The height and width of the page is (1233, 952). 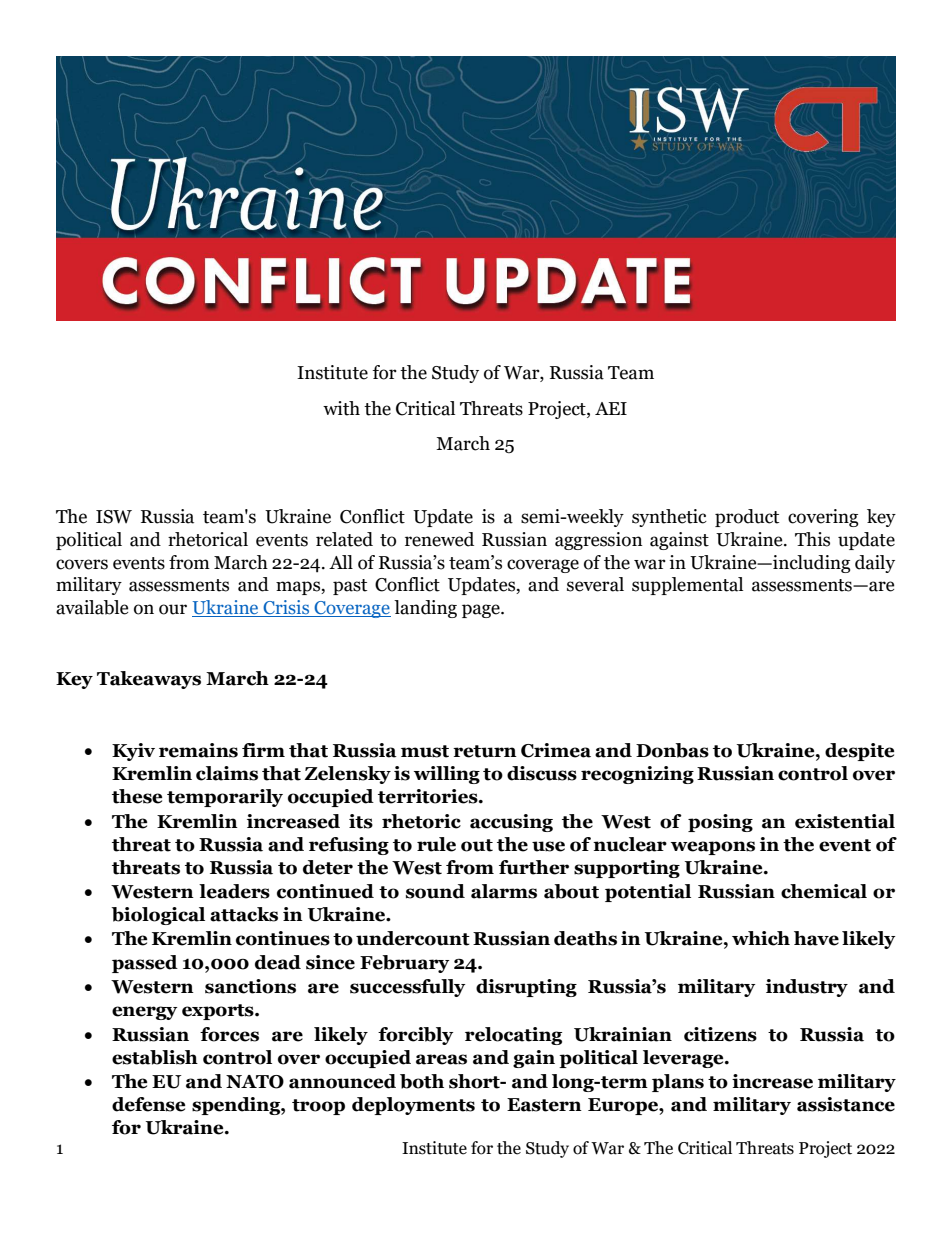 I want to click on despite, so click(x=859, y=752).
